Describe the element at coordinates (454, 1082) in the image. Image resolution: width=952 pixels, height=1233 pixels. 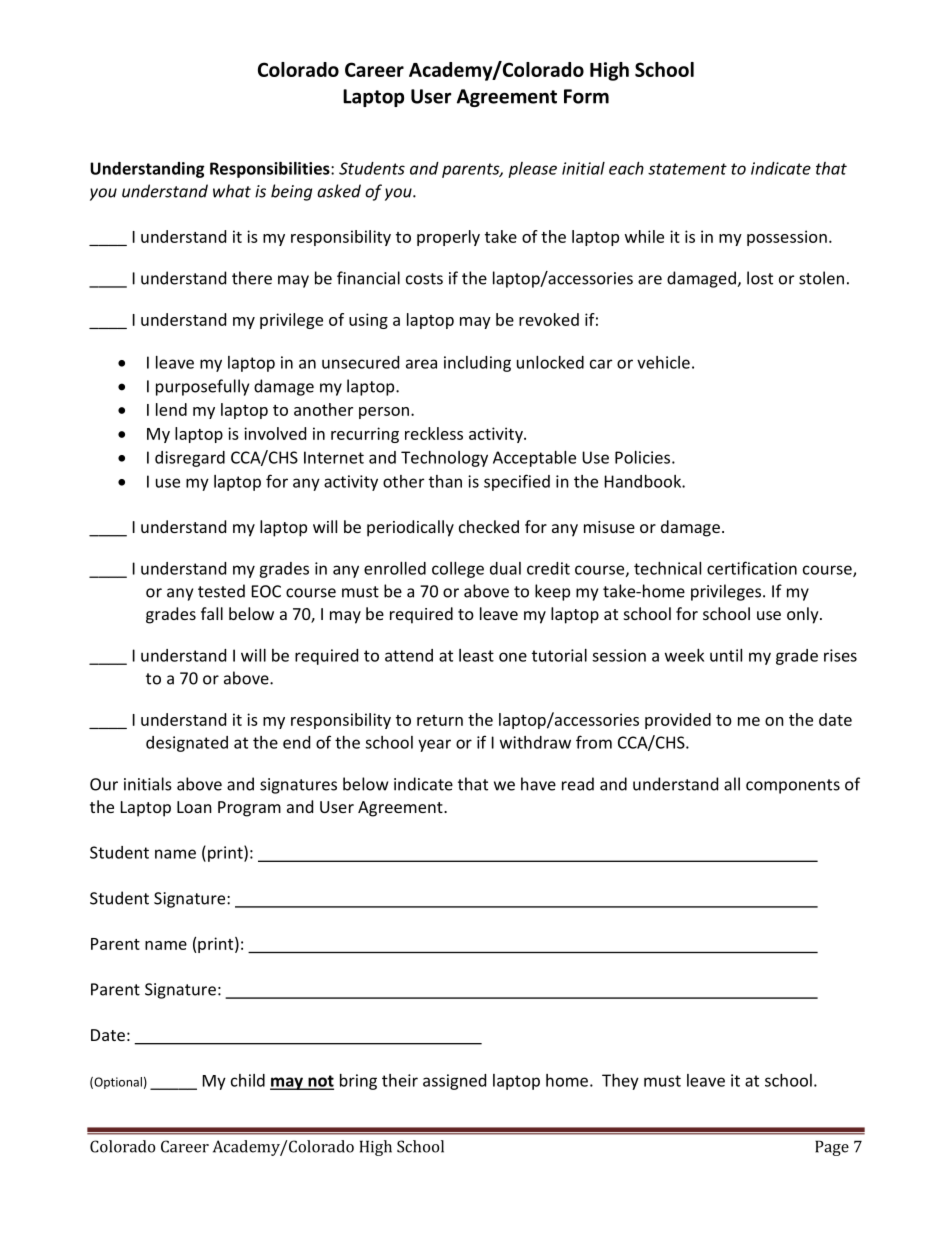
I see `assigned` at that location.
